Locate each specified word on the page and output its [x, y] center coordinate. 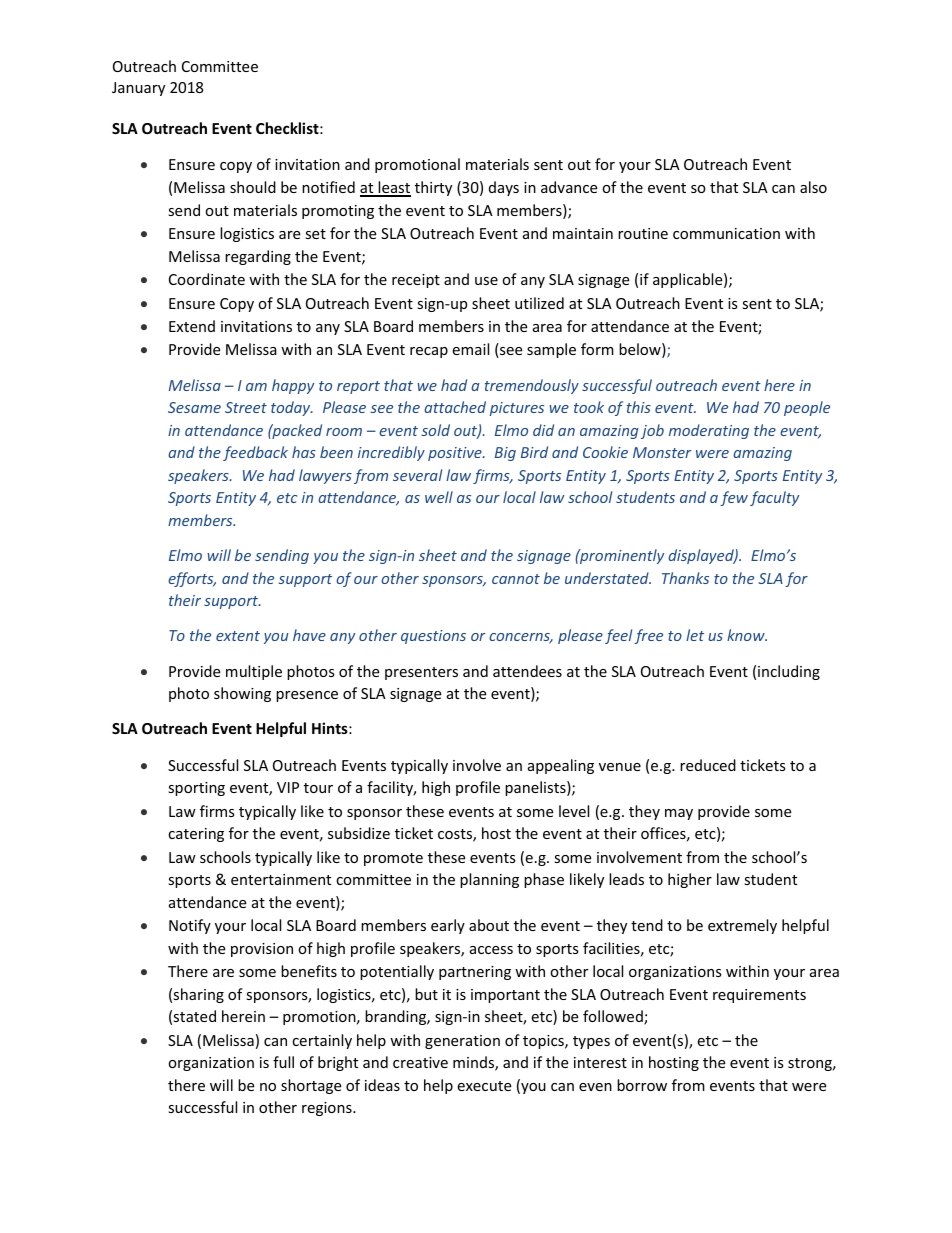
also [813, 187]
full [283, 1062]
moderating [709, 431]
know [747, 635]
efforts [192, 579]
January [138, 89]
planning [489, 880]
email [470, 349]
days [504, 188]
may [679, 814]
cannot [516, 579]
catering [196, 835]
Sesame [194, 407]
